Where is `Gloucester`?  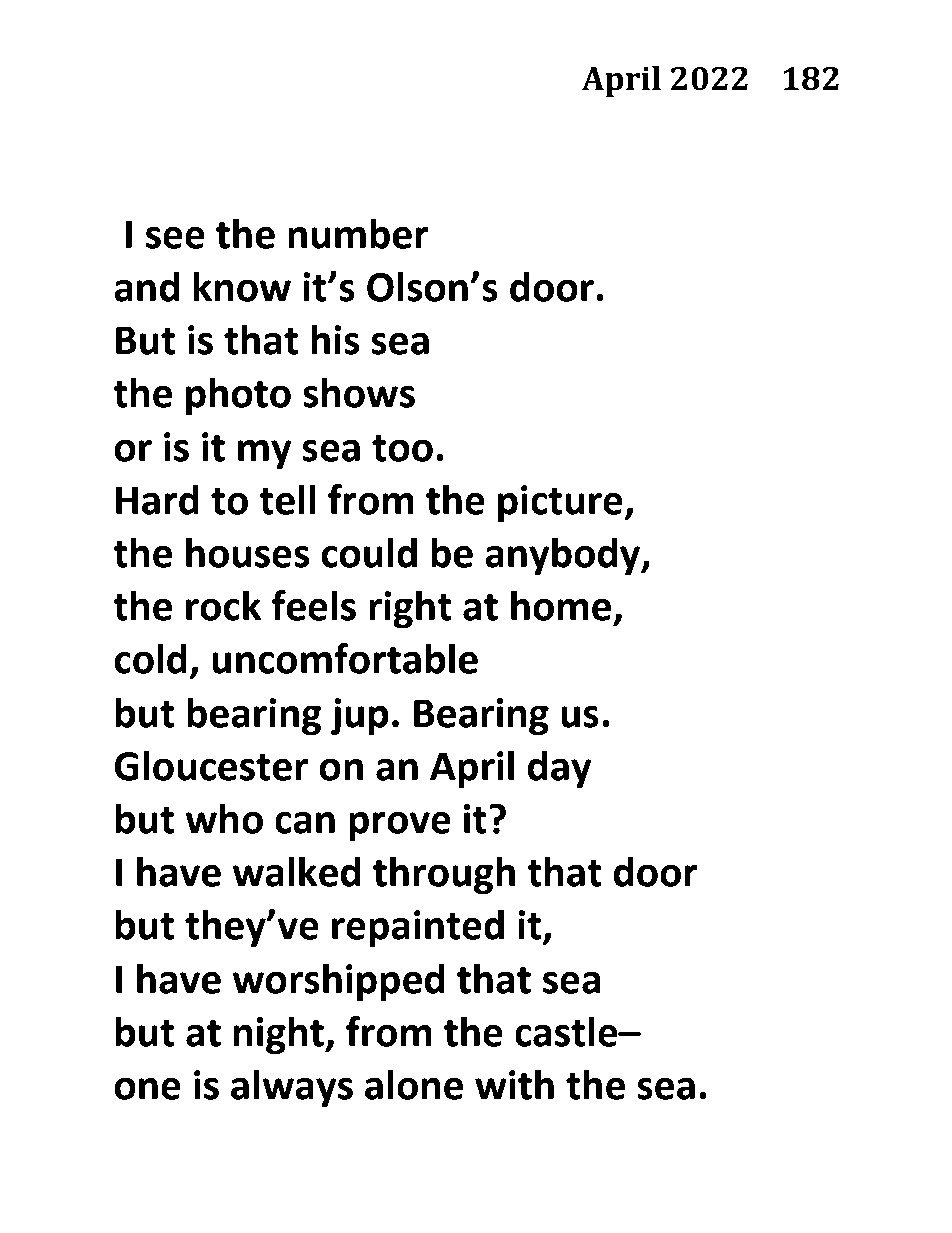 Gloucester is located at coordinates (211, 765).
